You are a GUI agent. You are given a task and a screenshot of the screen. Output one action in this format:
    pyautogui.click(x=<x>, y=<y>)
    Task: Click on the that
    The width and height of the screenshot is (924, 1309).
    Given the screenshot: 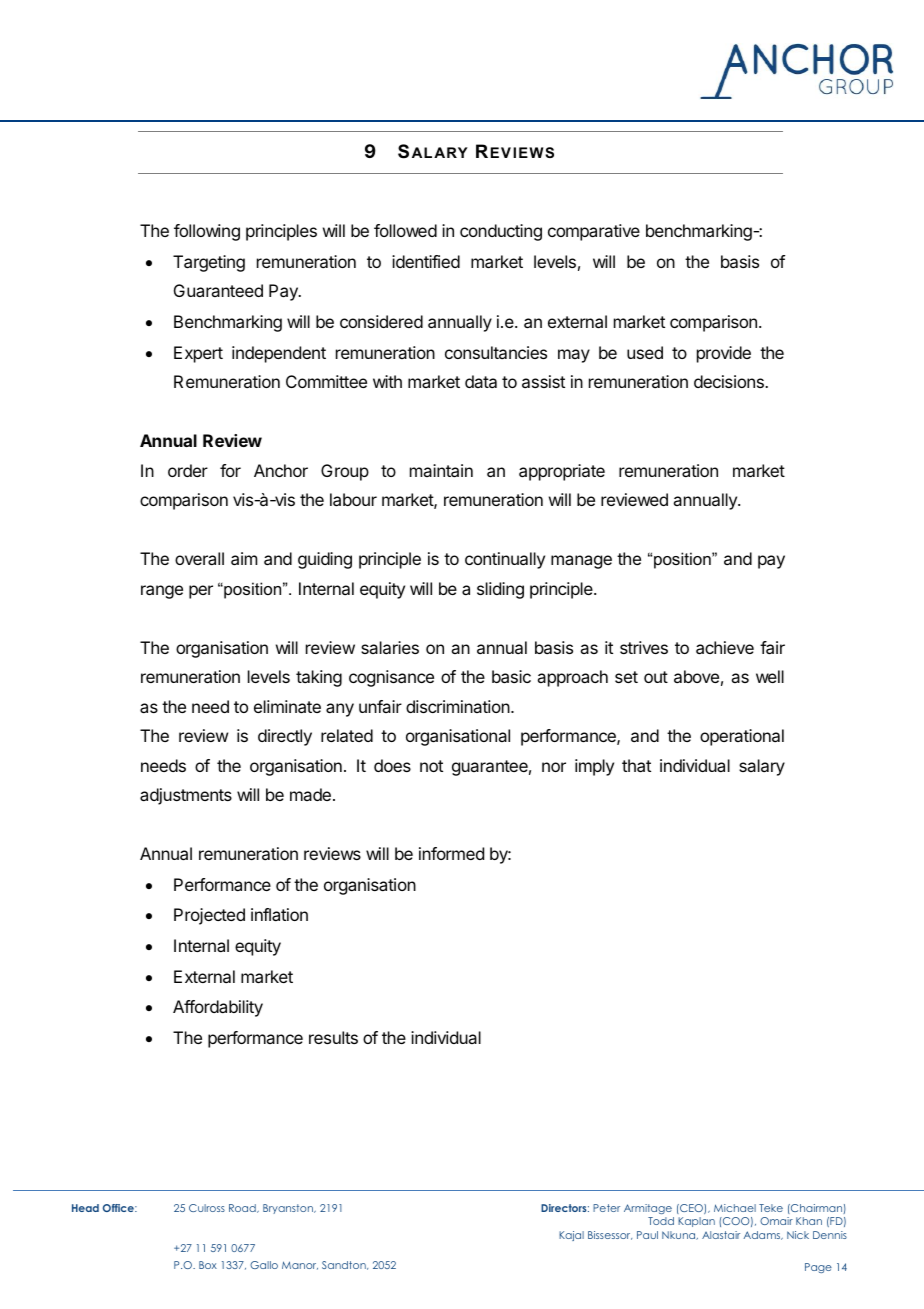 What is the action you would take?
    pyautogui.click(x=636, y=765)
